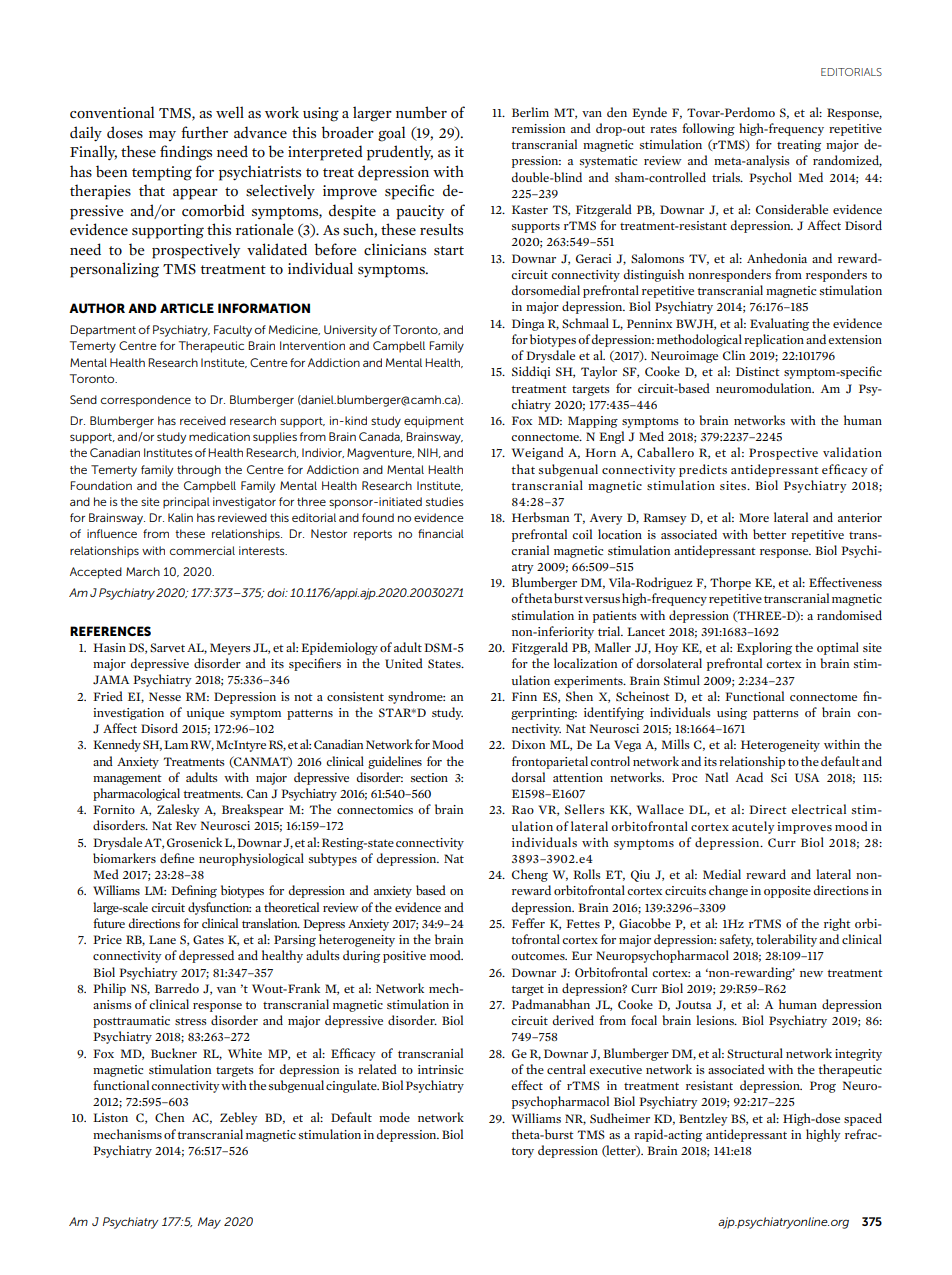 The height and width of the image is (1275, 952). Describe the element at coordinates (538, 128) in the image. I see `remission` at that location.
